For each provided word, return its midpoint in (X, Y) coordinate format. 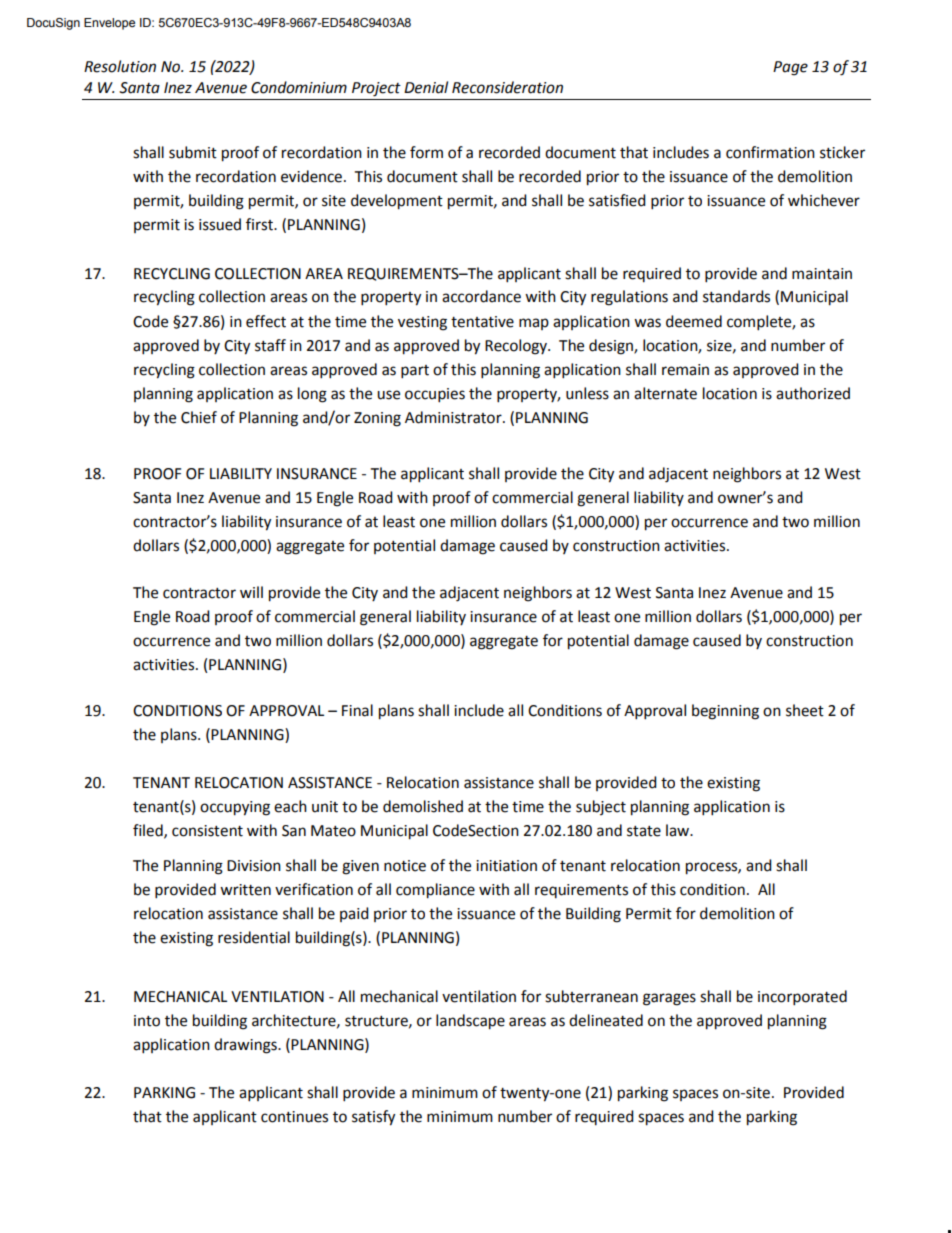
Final (357, 710)
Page (790, 68)
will (251, 592)
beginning (725, 712)
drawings (246, 1046)
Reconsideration (507, 87)
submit (193, 152)
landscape (470, 1022)
